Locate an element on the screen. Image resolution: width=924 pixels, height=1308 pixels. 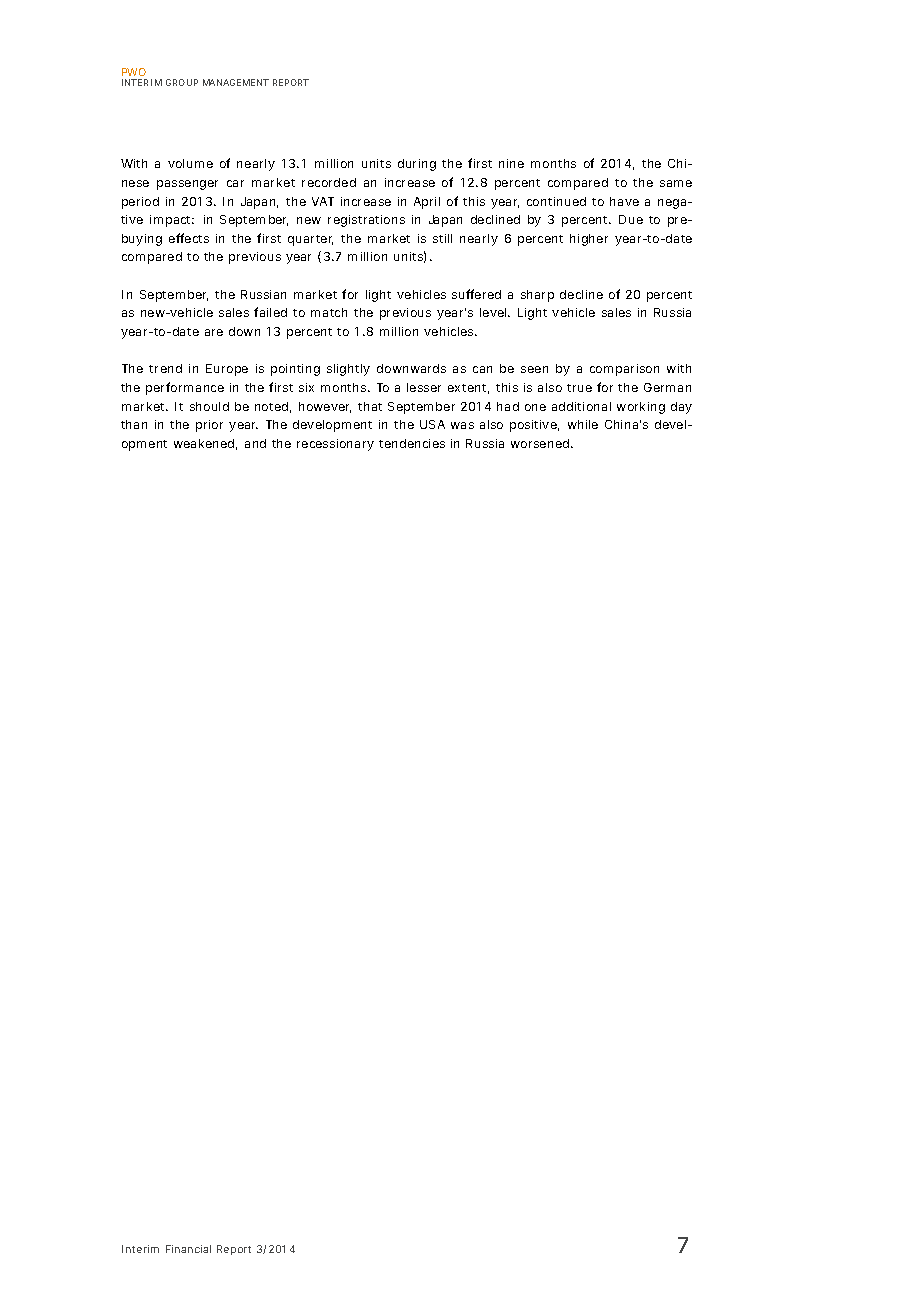
and is located at coordinates (255, 443).
